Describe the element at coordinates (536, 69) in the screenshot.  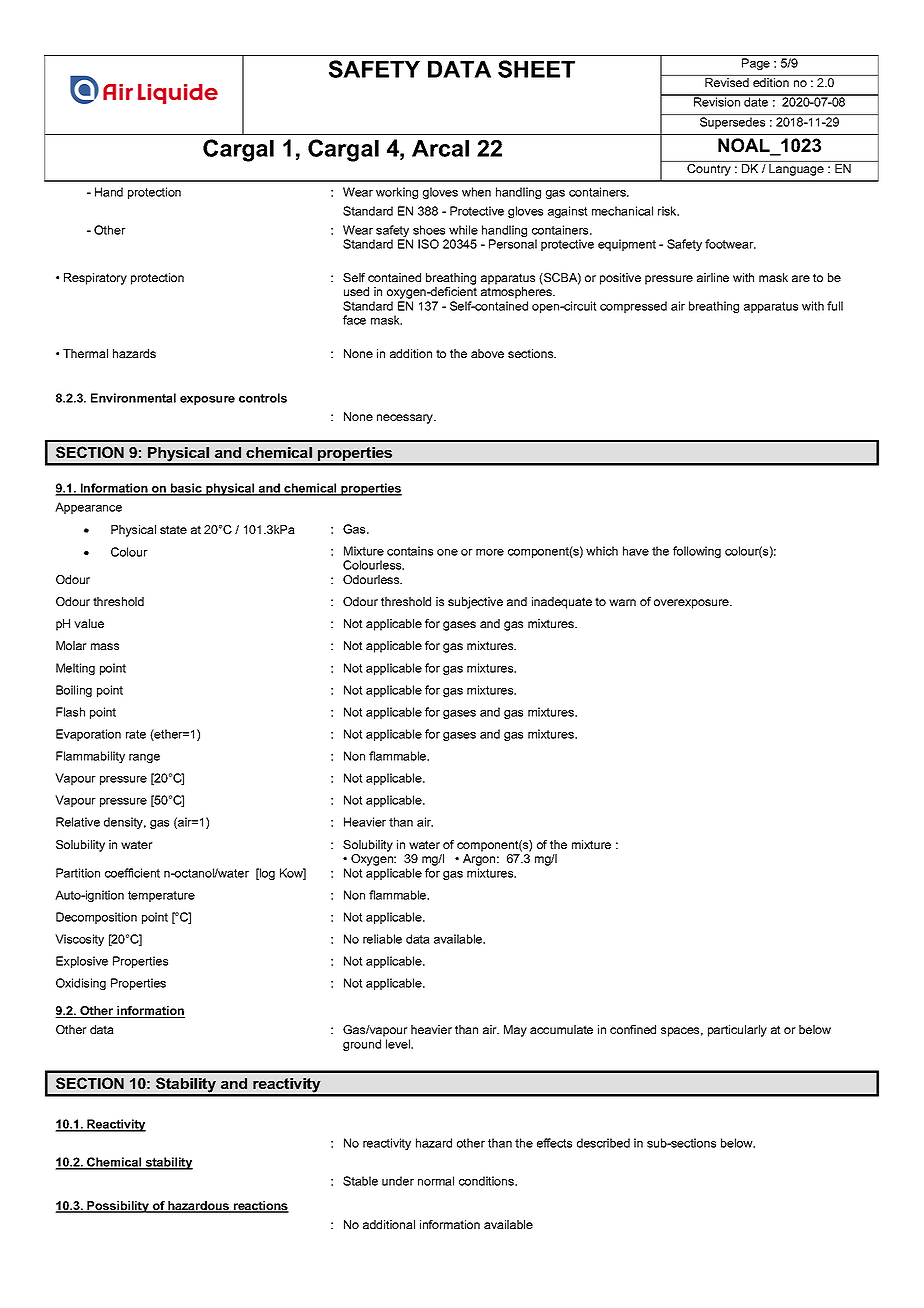
I see `SHEET` at that location.
